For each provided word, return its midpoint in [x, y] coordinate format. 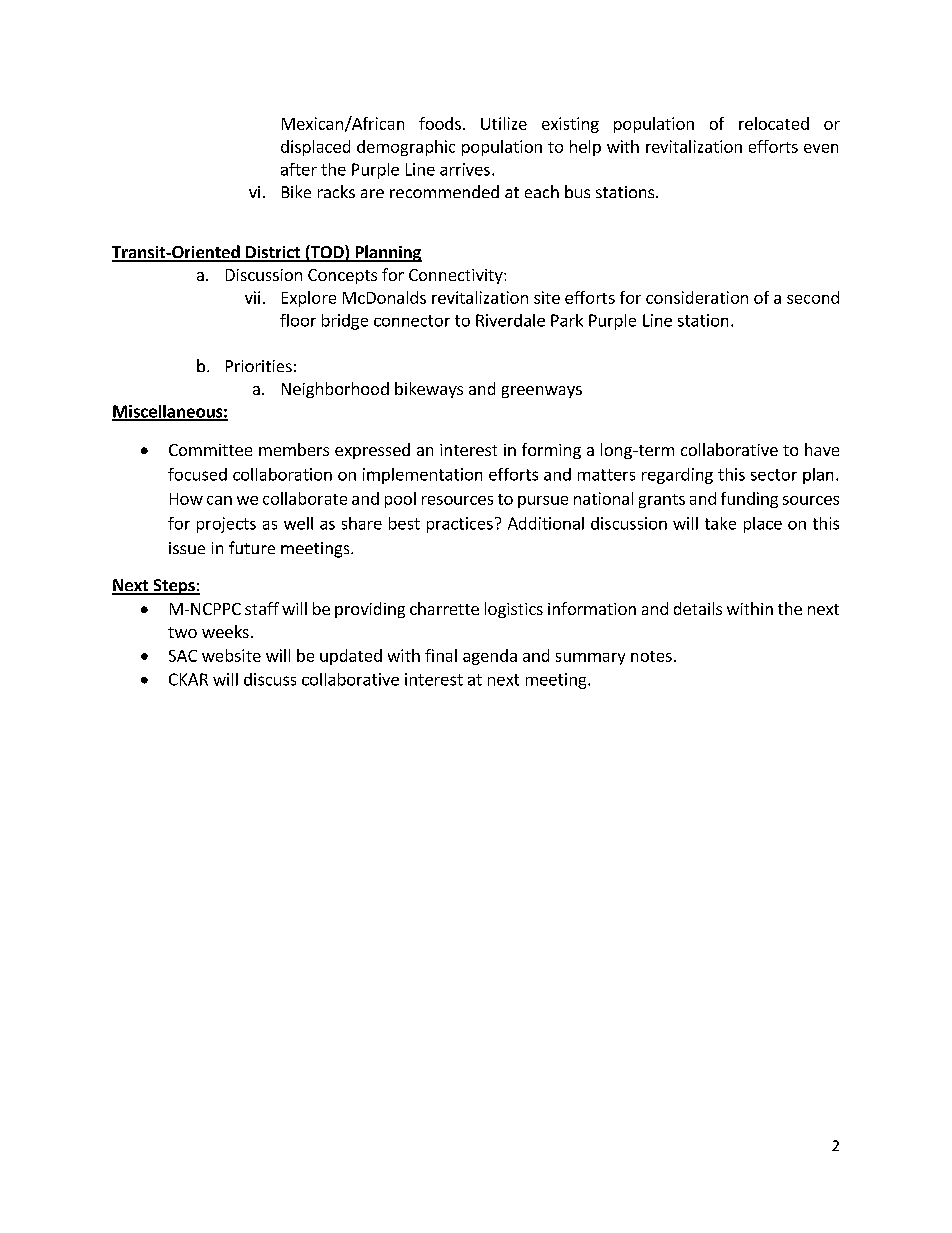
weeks [225, 631]
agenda [490, 657]
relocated [774, 123]
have [822, 449]
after [299, 169]
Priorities [259, 366]
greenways [542, 392]
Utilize [504, 123]
